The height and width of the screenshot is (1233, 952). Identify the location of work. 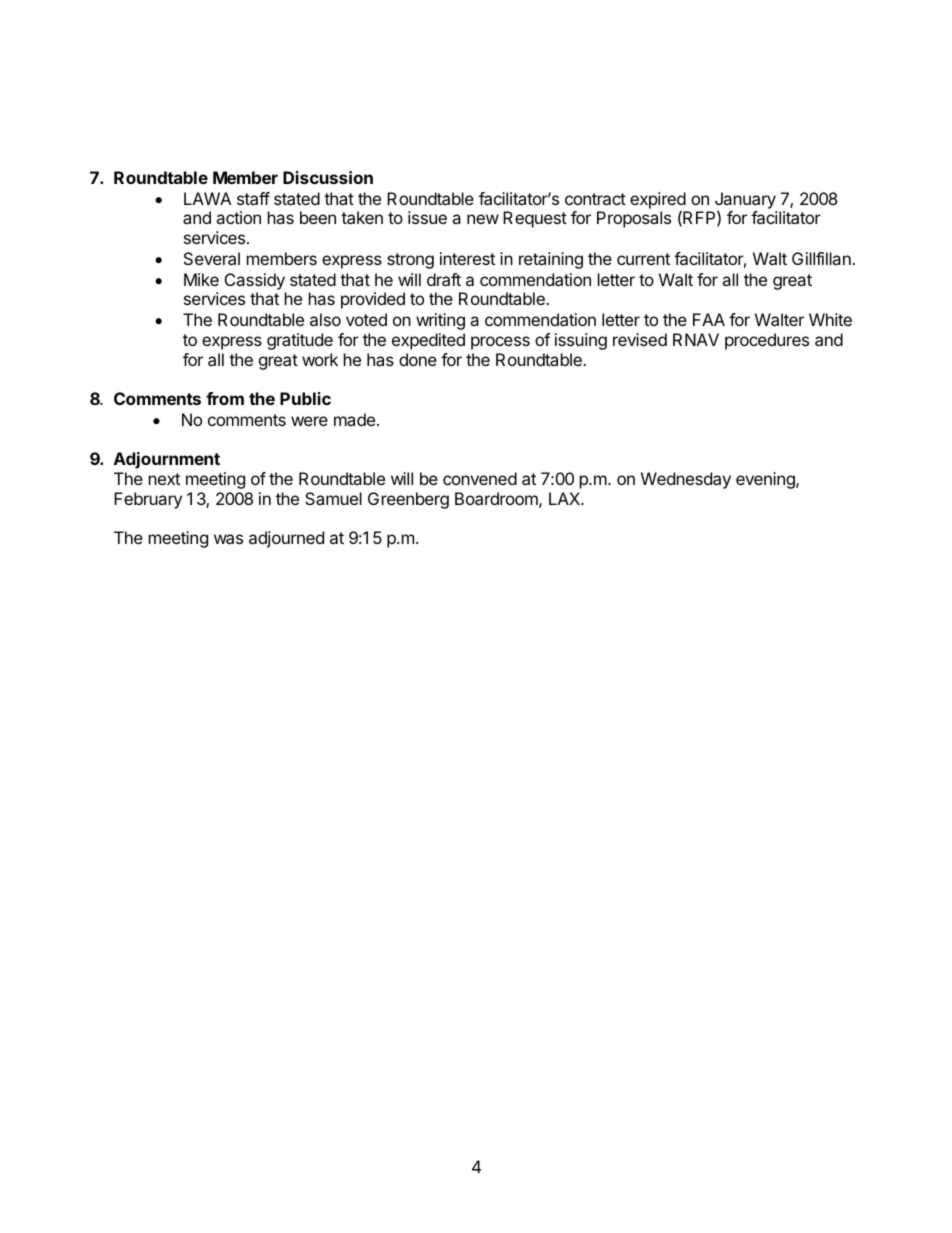
(320, 359).
